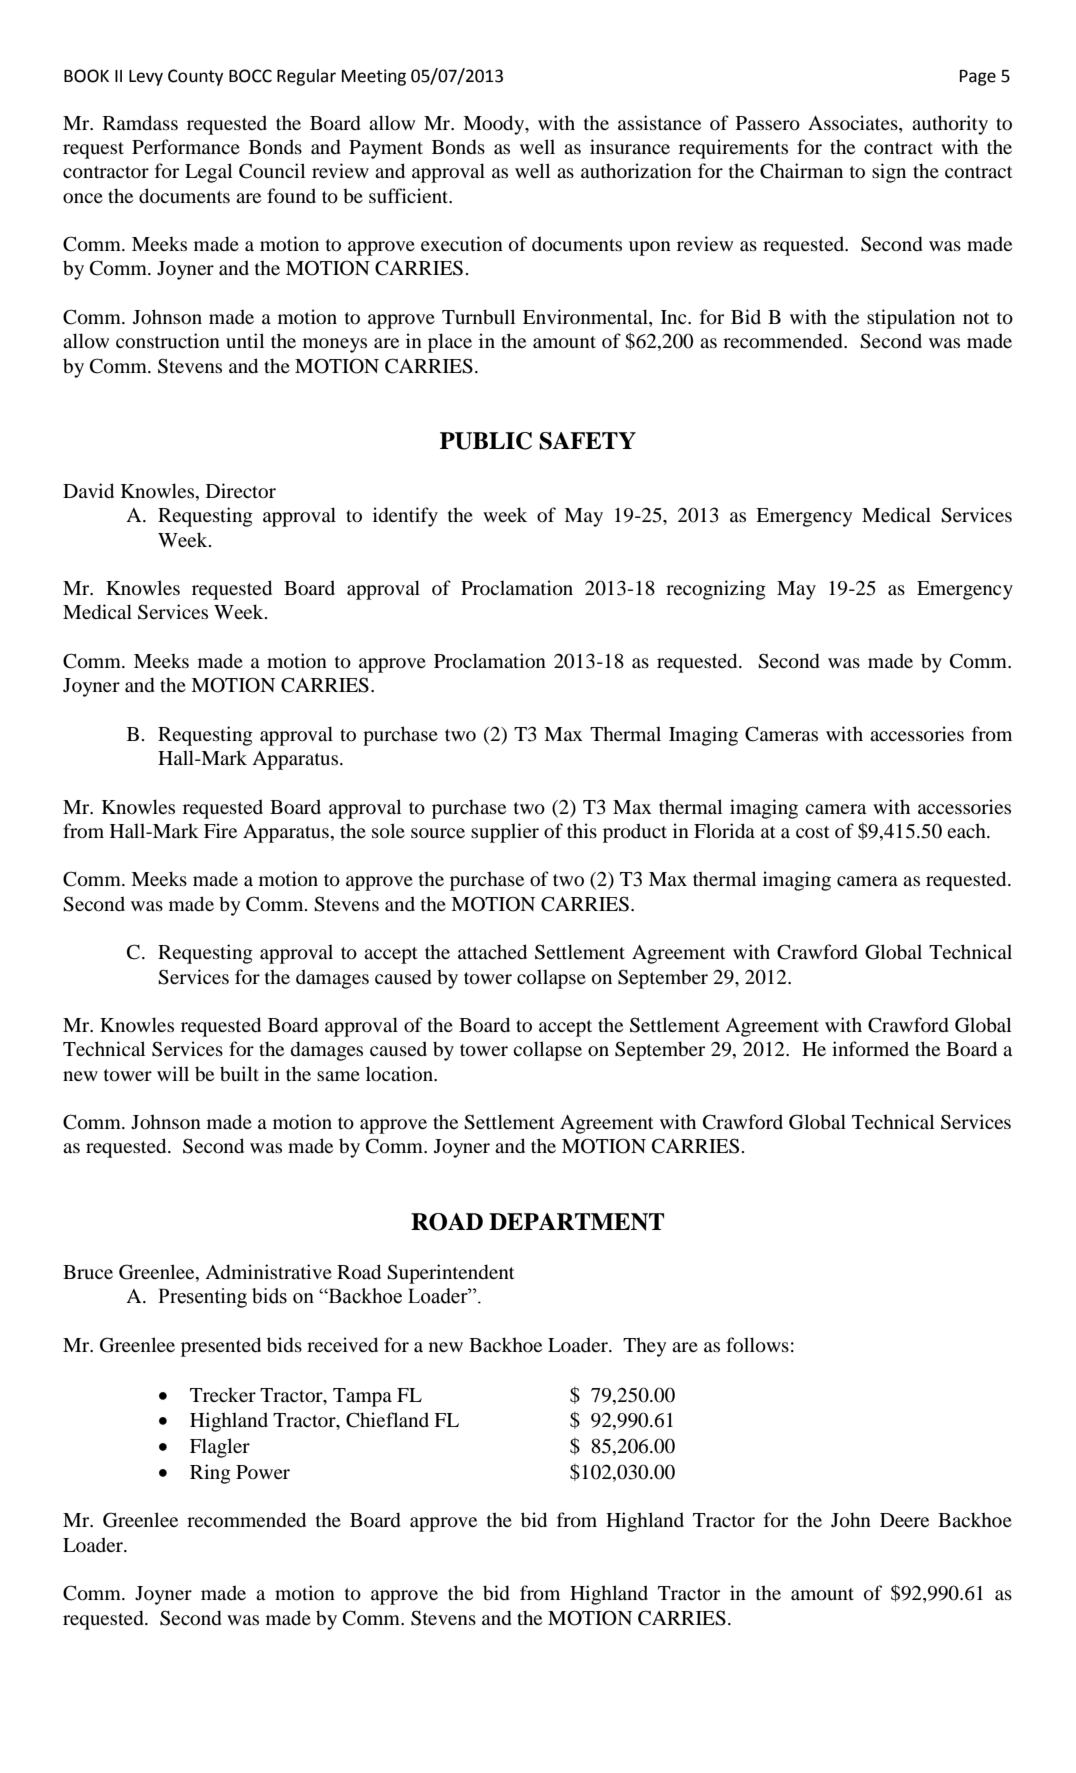 The width and height of the page is (1076, 1773). What do you see at coordinates (495, 125) in the page?
I see `Moody` at bounding box center [495, 125].
